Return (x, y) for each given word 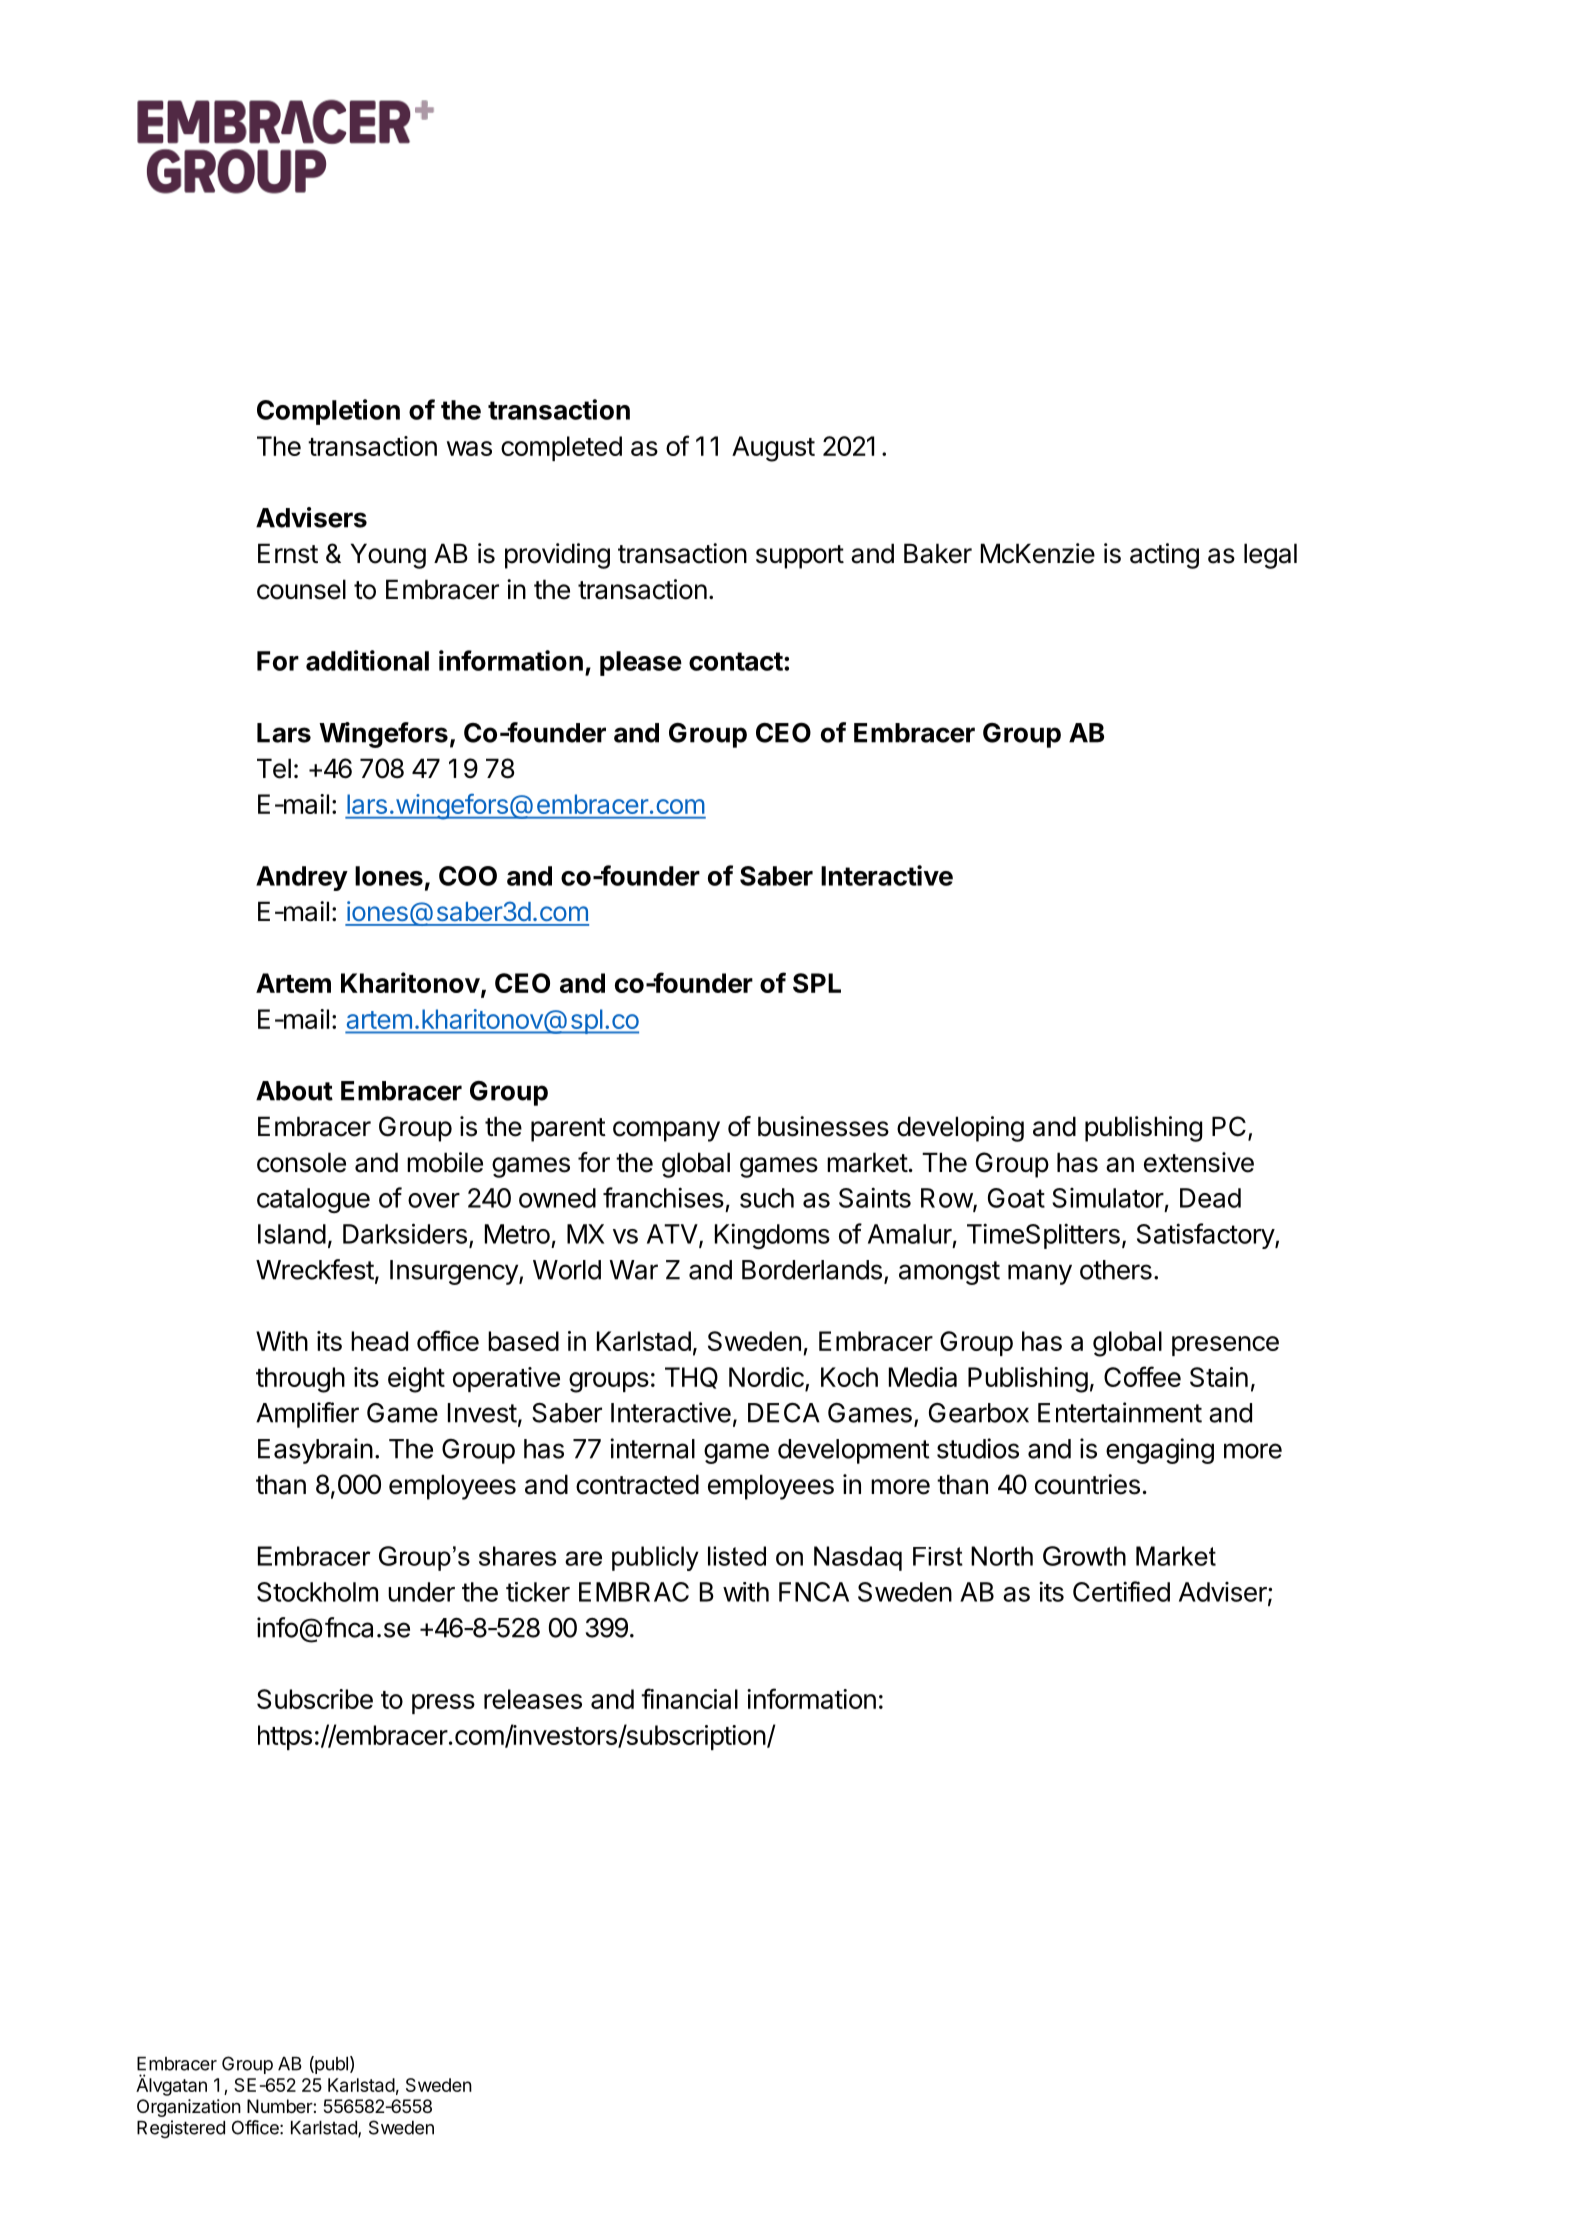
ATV (673, 1235)
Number (280, 2106)
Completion (328, 412)
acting (1164, 556)
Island (292, 1234)
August (773, 449)
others (1116, 1270)
